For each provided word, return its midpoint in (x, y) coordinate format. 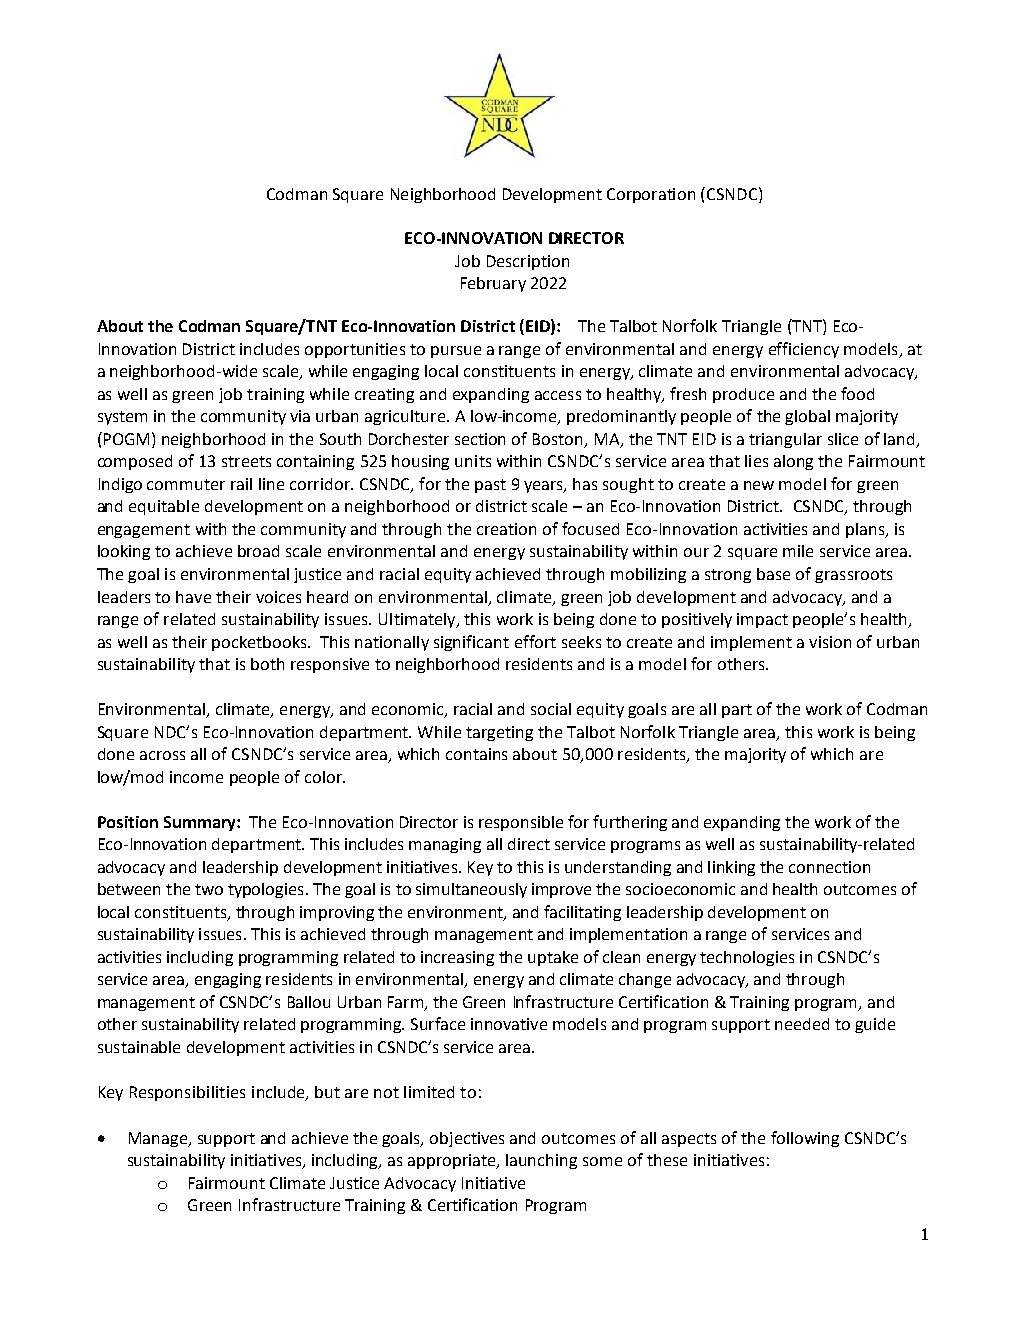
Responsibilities (187, 1093)
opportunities (355, 350)
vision (830, 642)
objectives (467, 1139)
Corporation (651, 195)
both (267, 664)
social (551, 709)
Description (528, 262)
